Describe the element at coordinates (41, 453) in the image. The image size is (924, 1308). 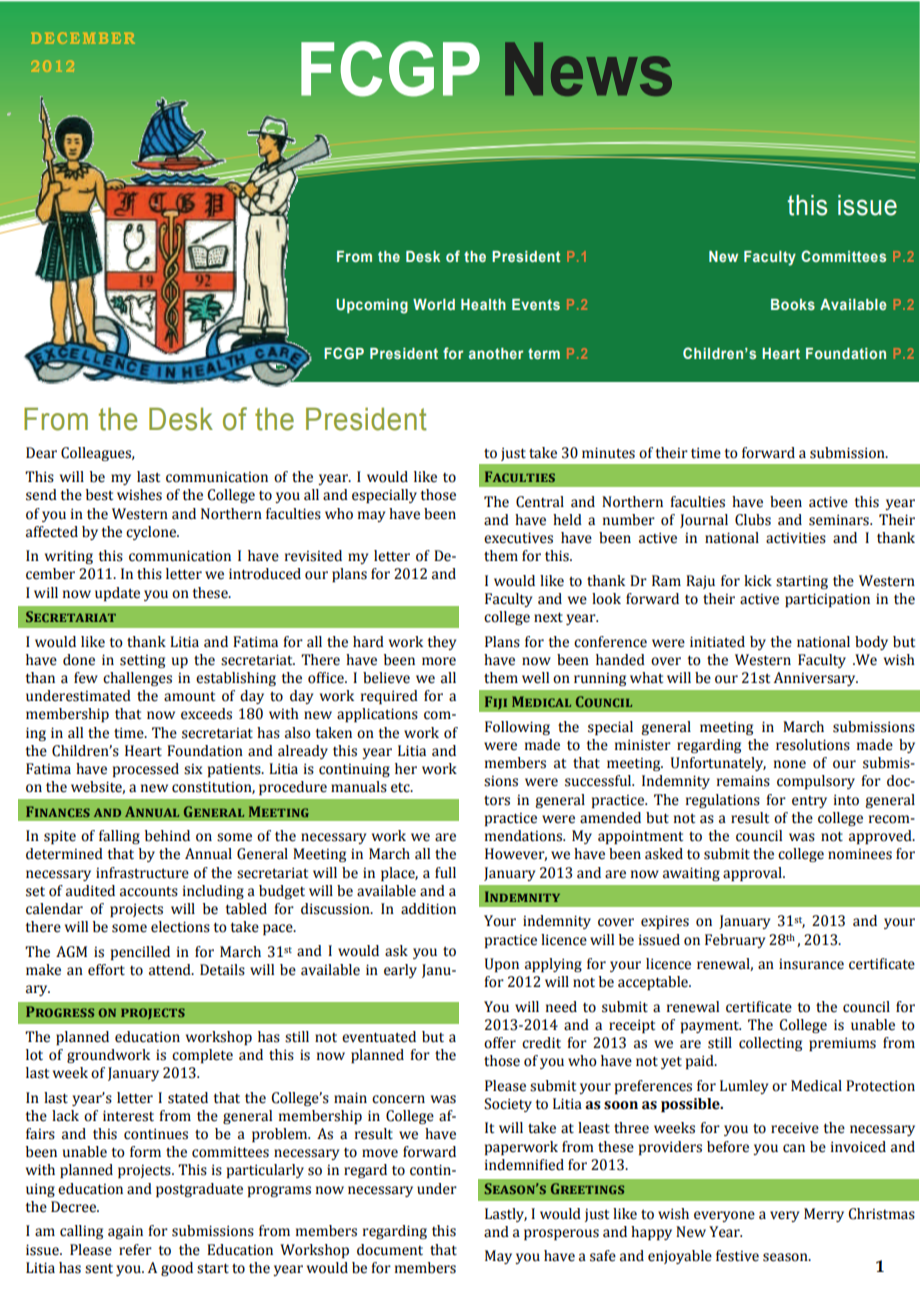
I see `Dear` at that location.
